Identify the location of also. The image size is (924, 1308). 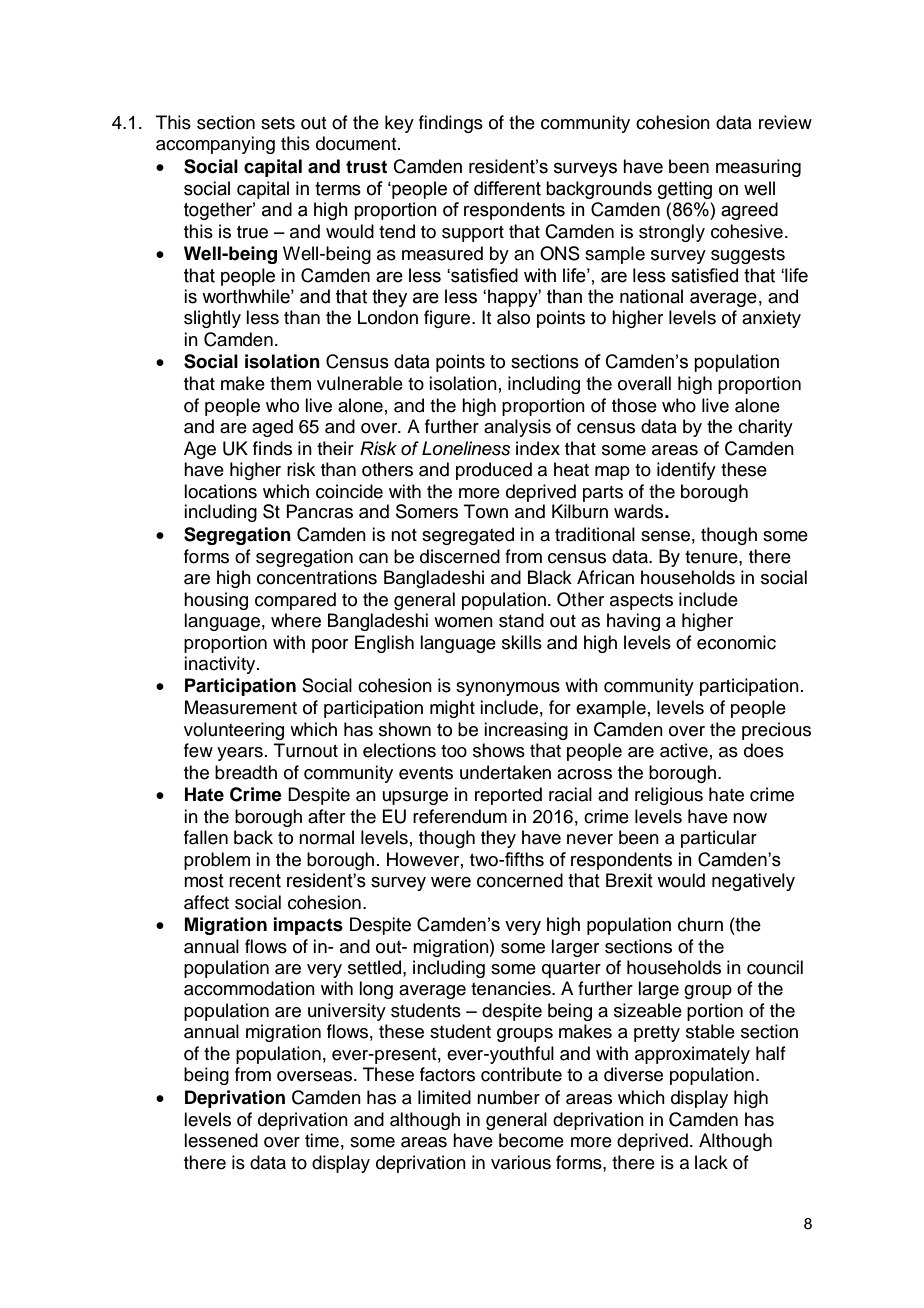
(513, 317).
